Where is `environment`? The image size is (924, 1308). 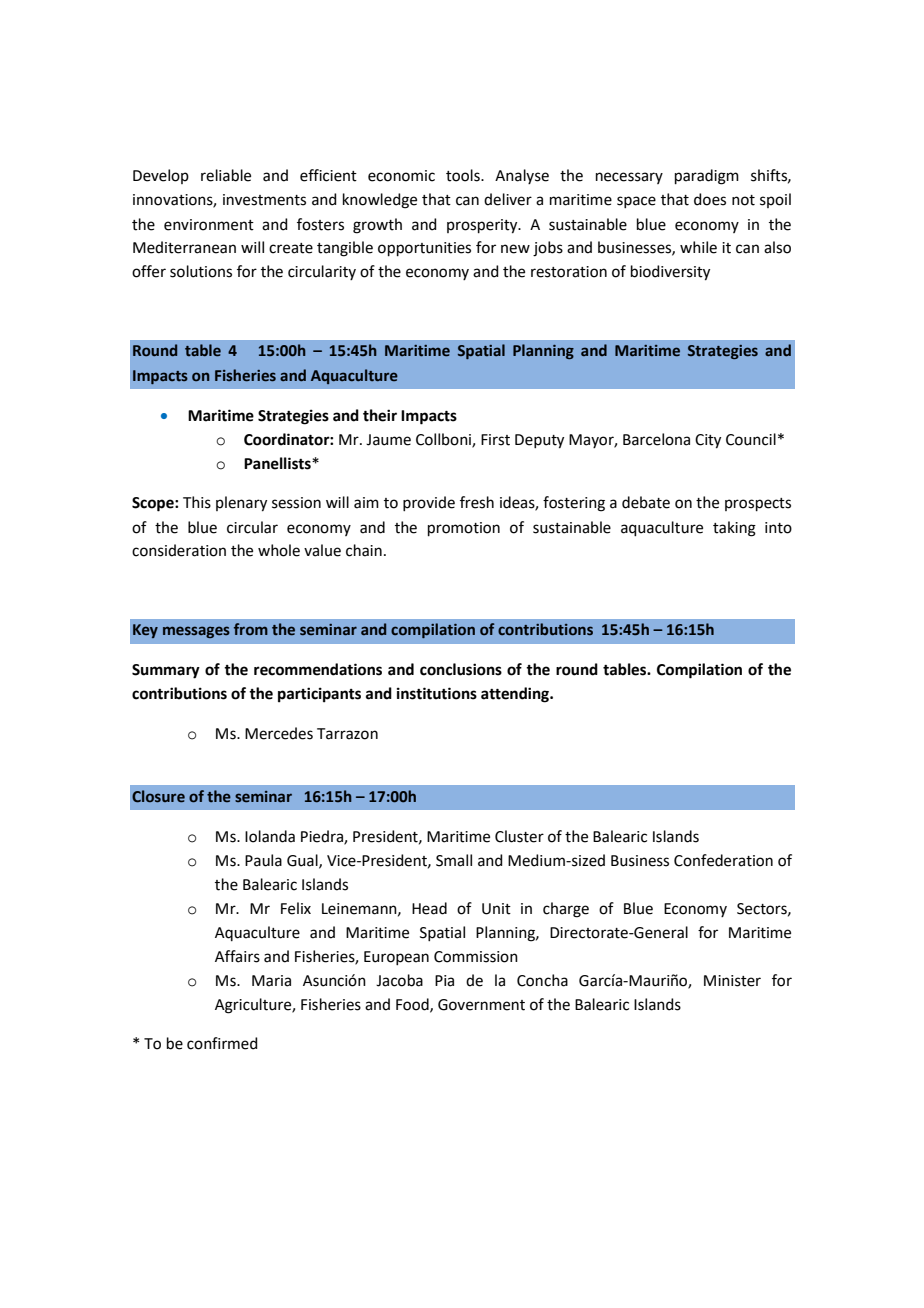 environment is located at coordinates (209, 225).
